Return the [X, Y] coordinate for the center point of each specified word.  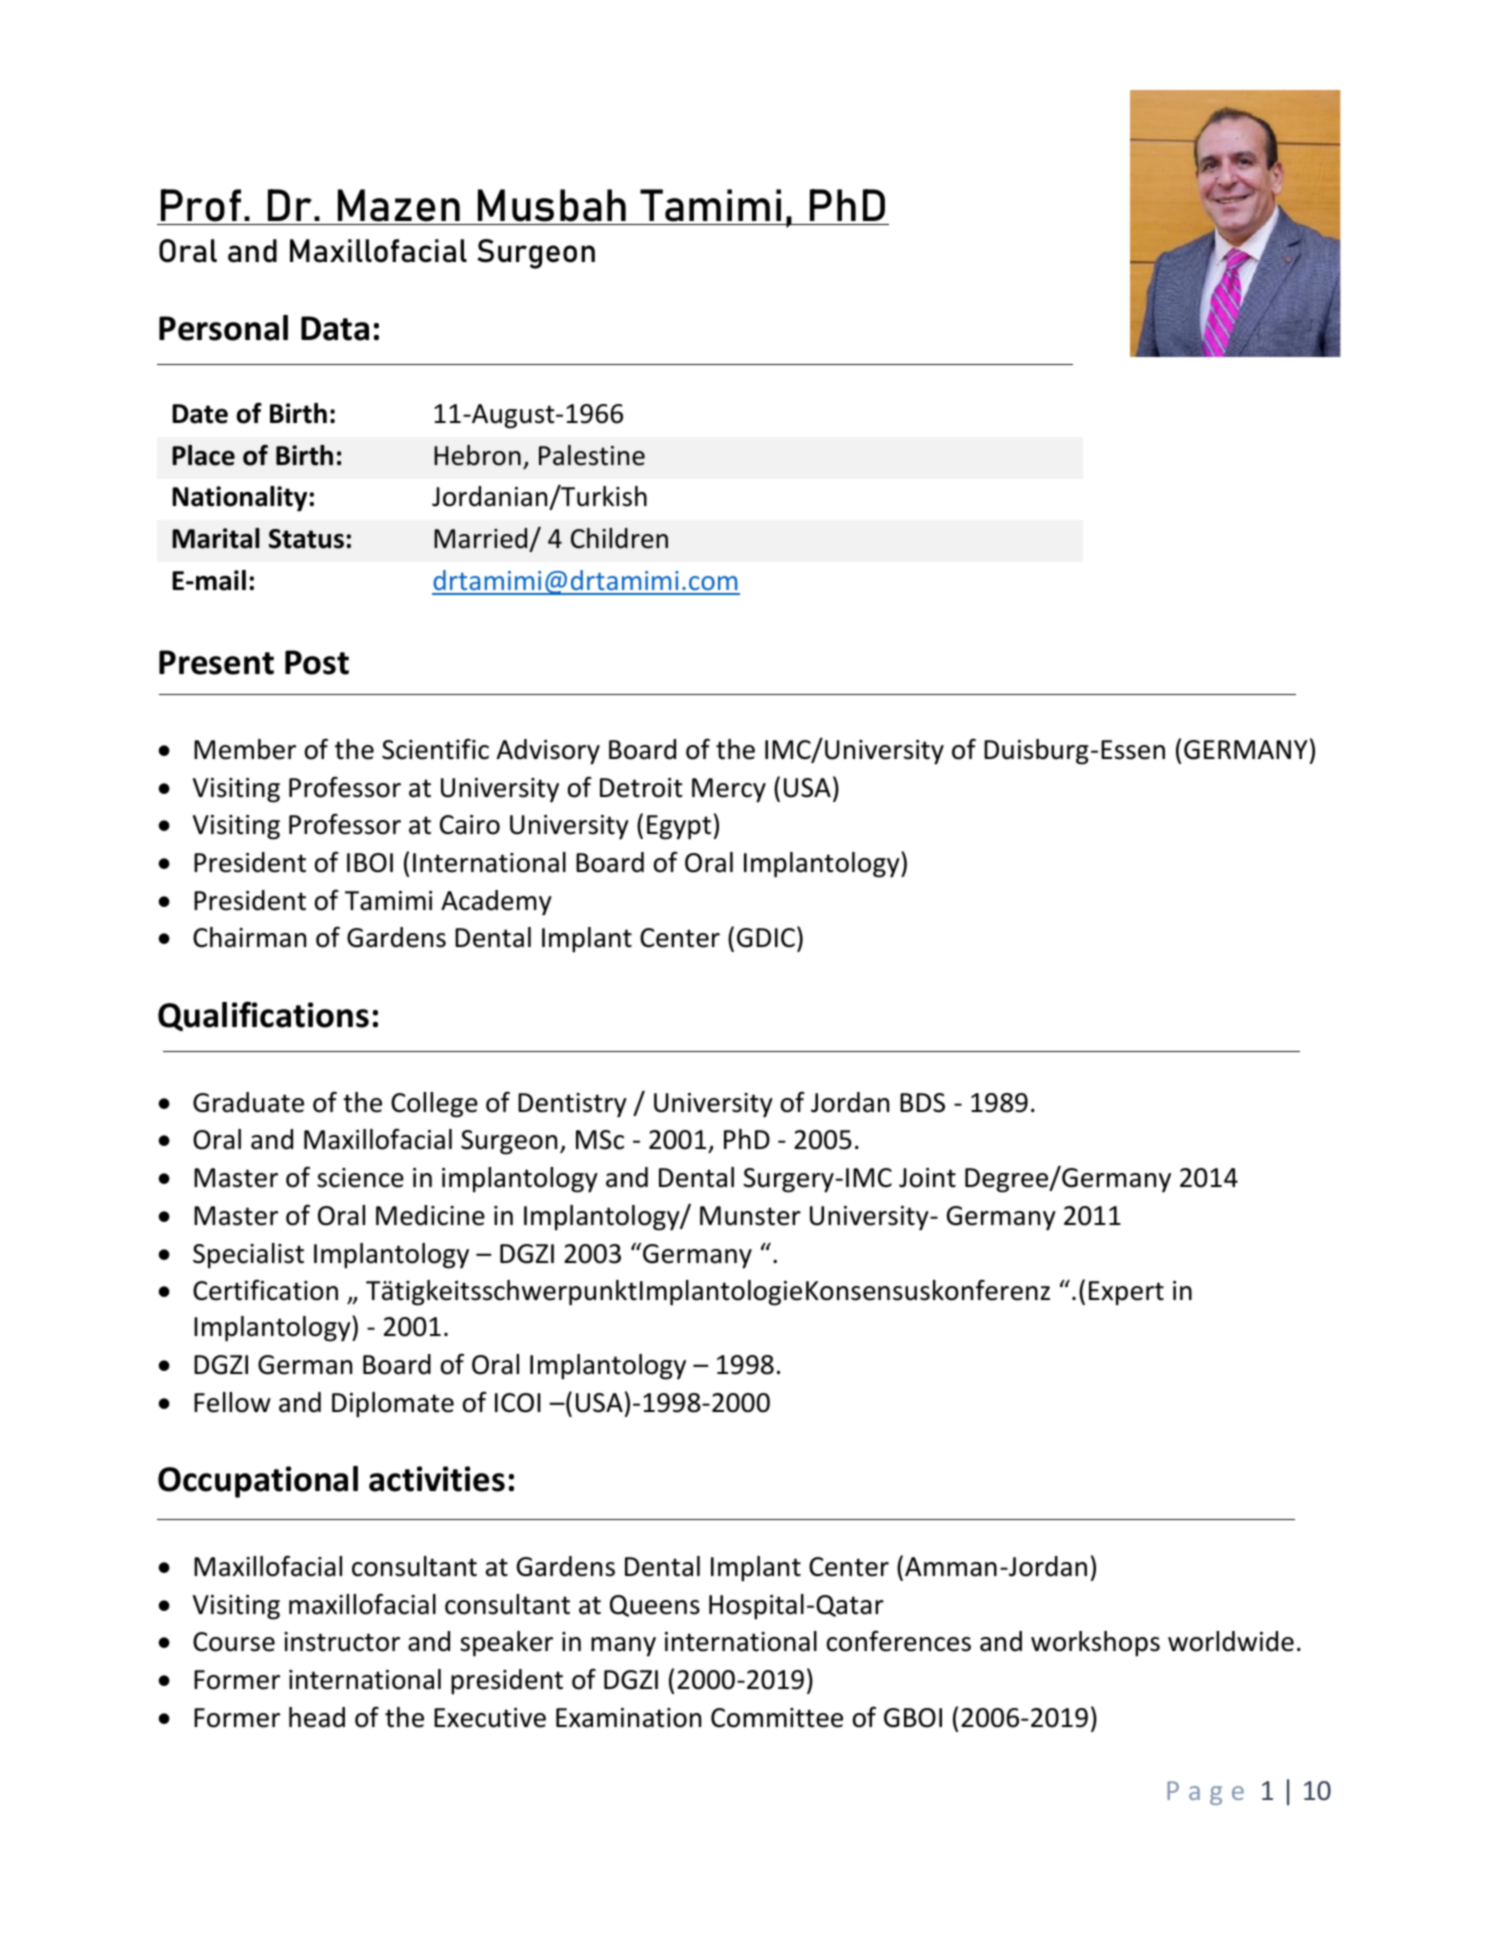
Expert [1126, 1293]
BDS [922, 1103]
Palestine [592, 455]
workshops [1095, 1644]
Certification [265, 1290]
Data [335, 328]
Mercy [729, 790]
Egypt [679, 827]
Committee [777, 1718]
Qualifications [263, 1016]
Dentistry [572, 1105]
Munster [750, 1216]
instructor [342, 1642]
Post [317, 662]
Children [619, 538]
